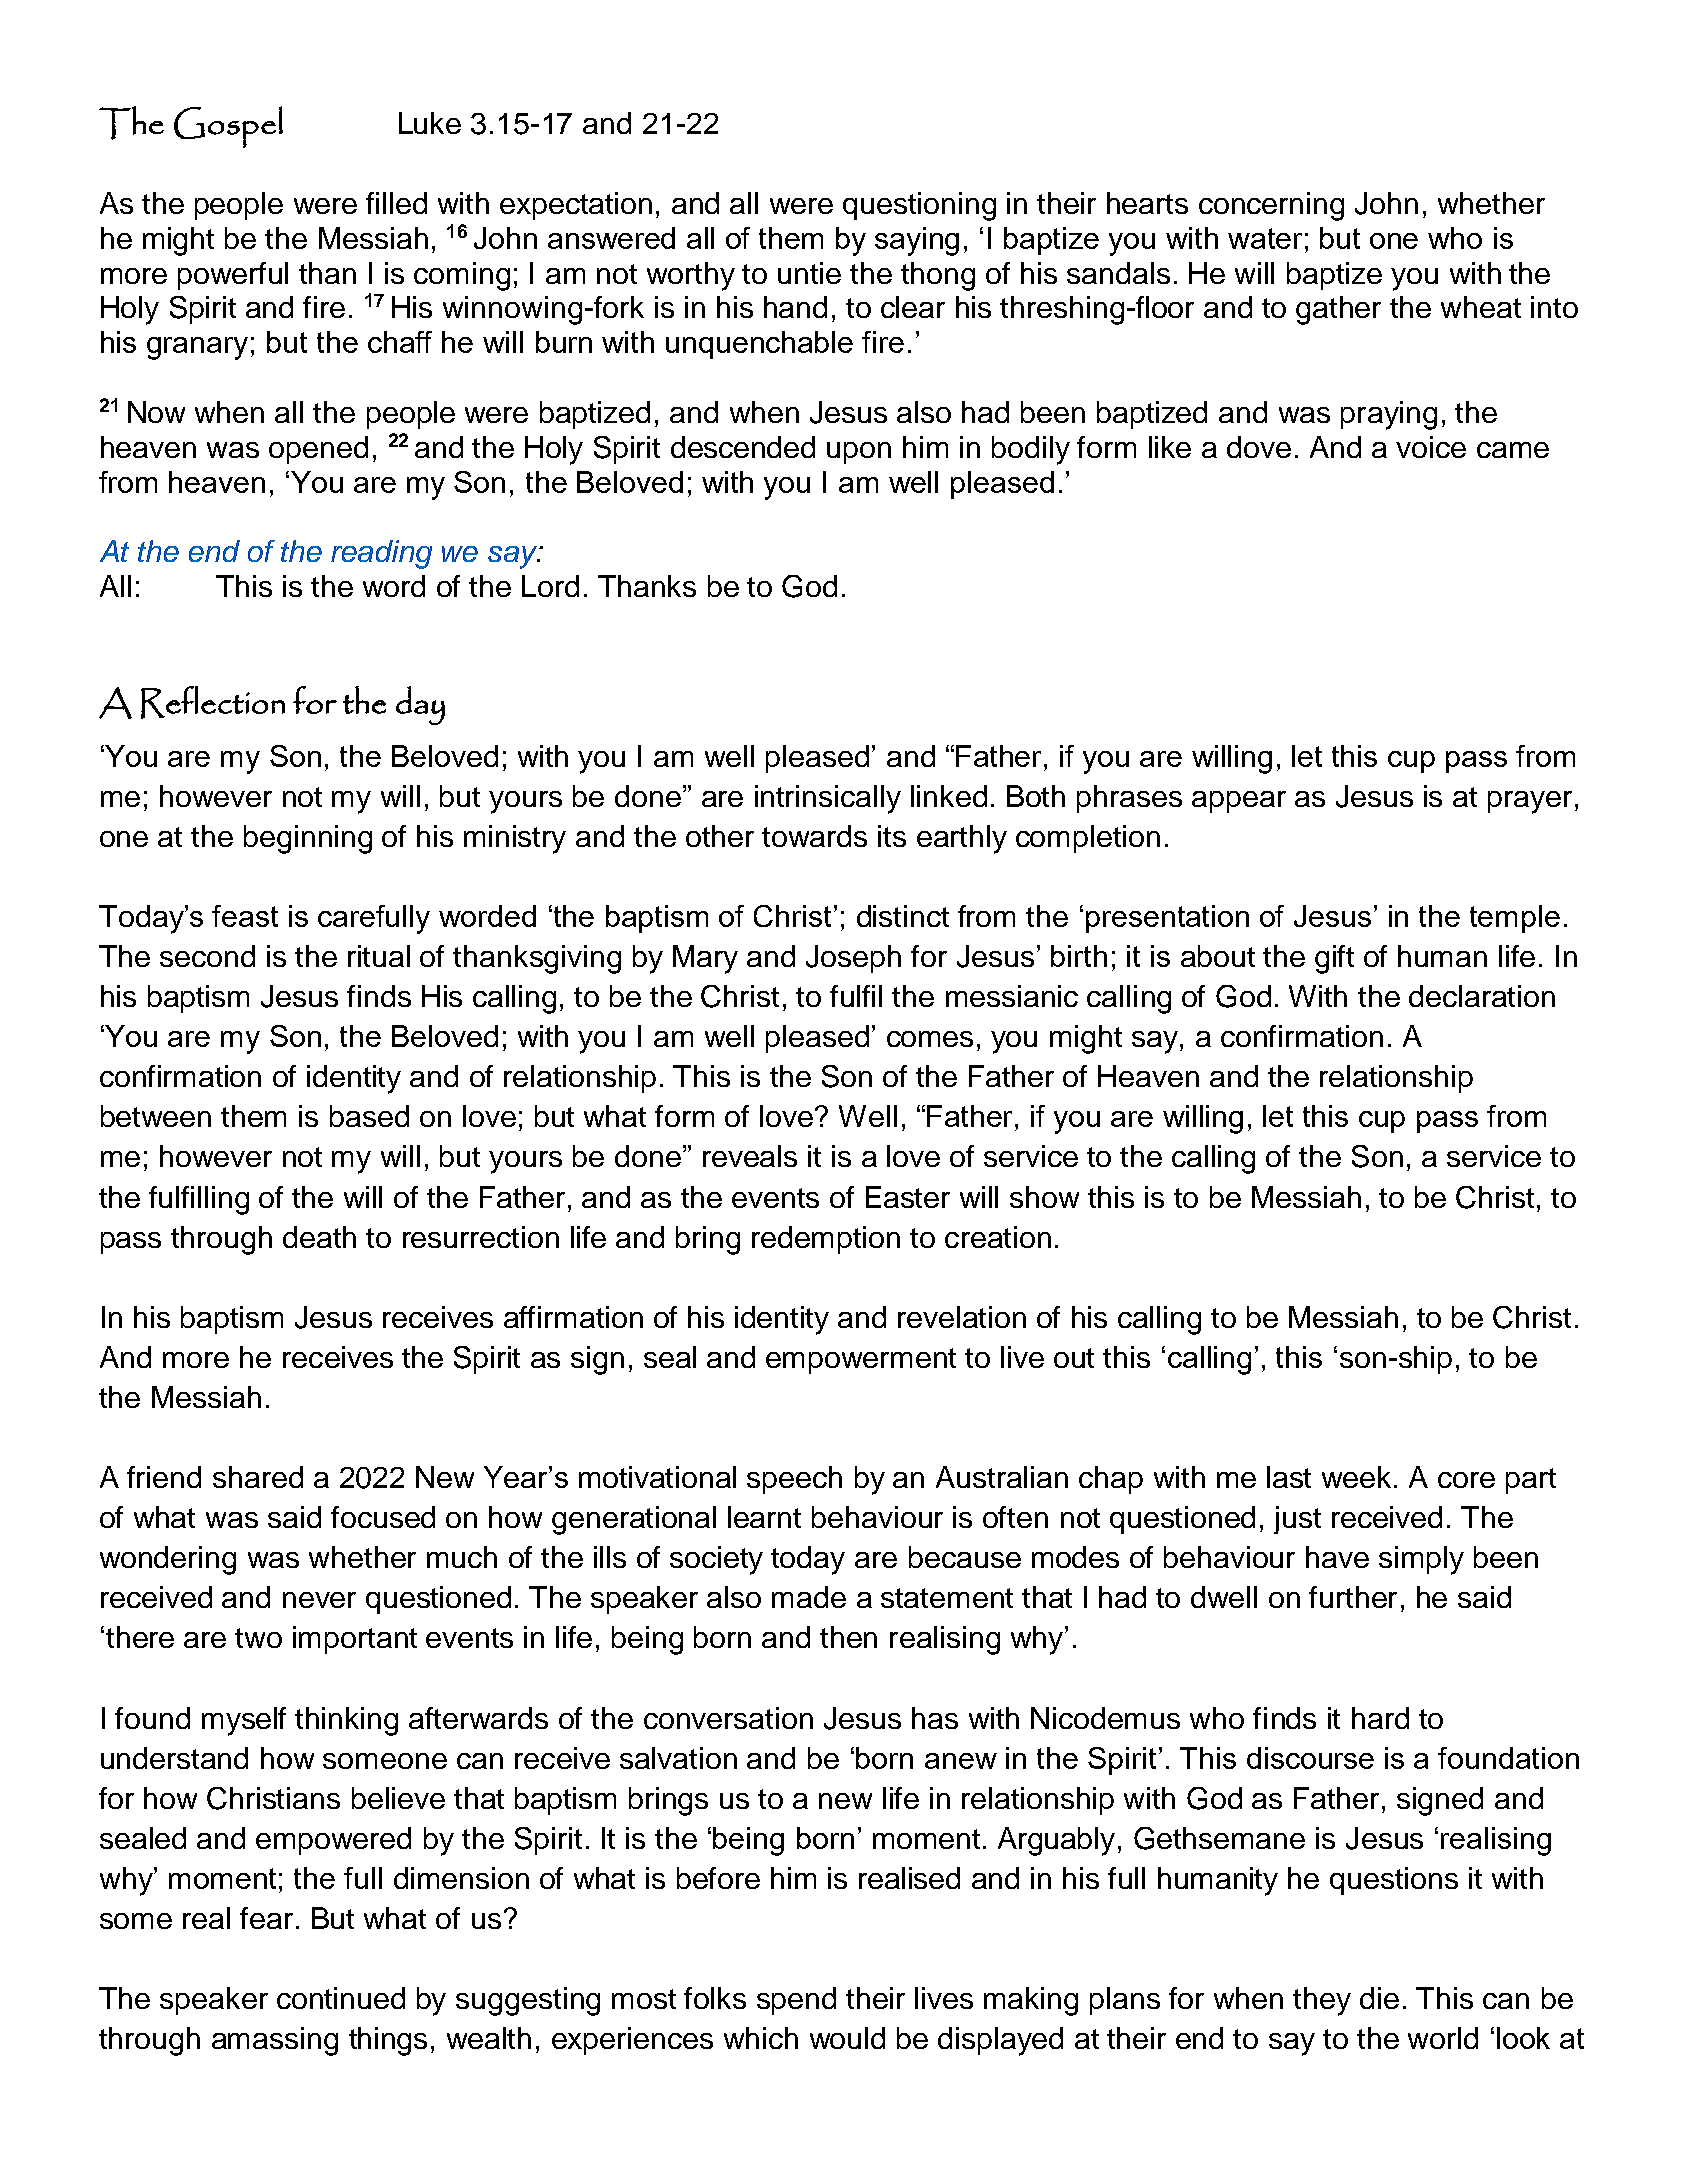 Image resolution: width=1685 pixels, height=2181 pixels. I want to click on questioning, so click(919, 206).
